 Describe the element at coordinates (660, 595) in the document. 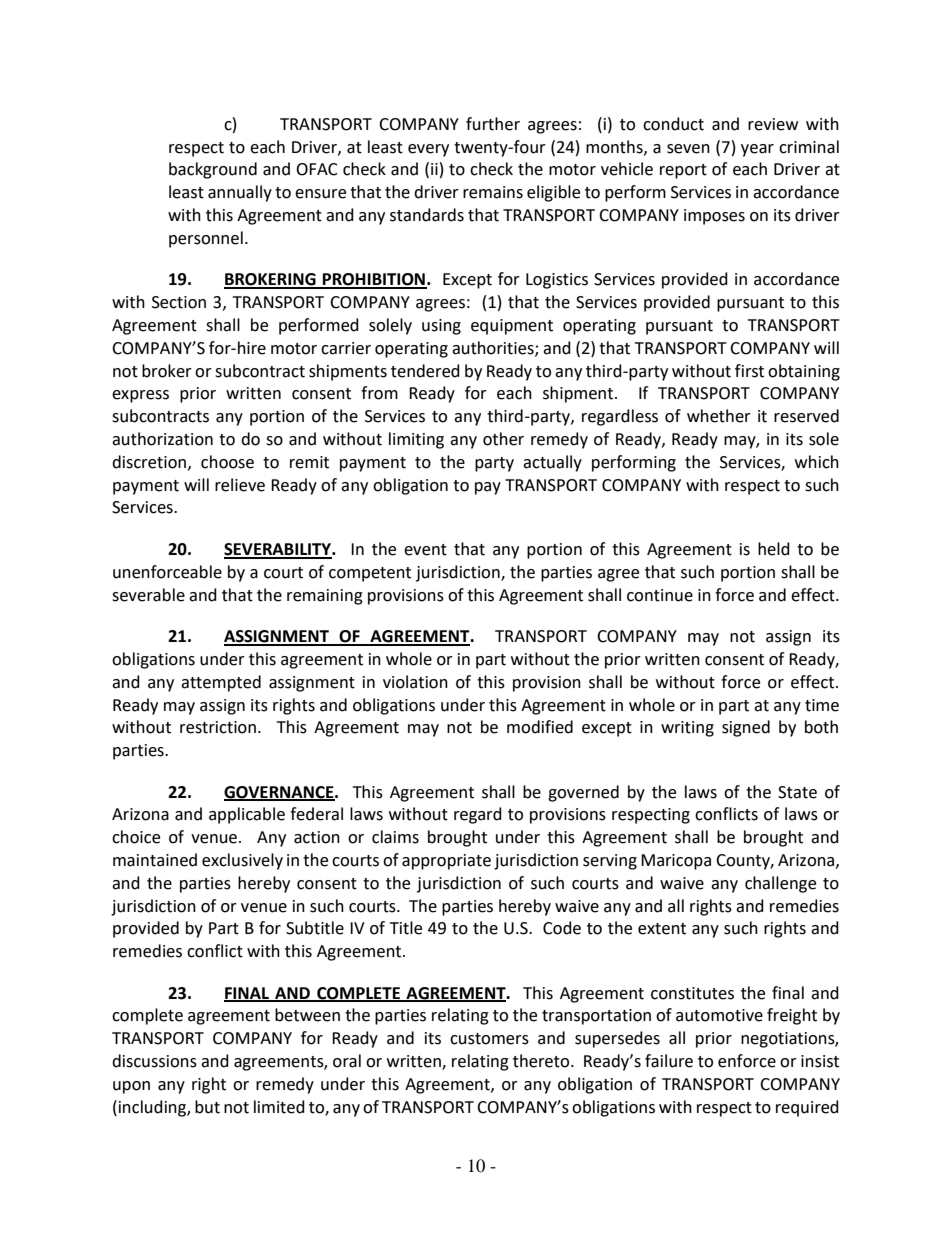

I see `continue` at that location.
